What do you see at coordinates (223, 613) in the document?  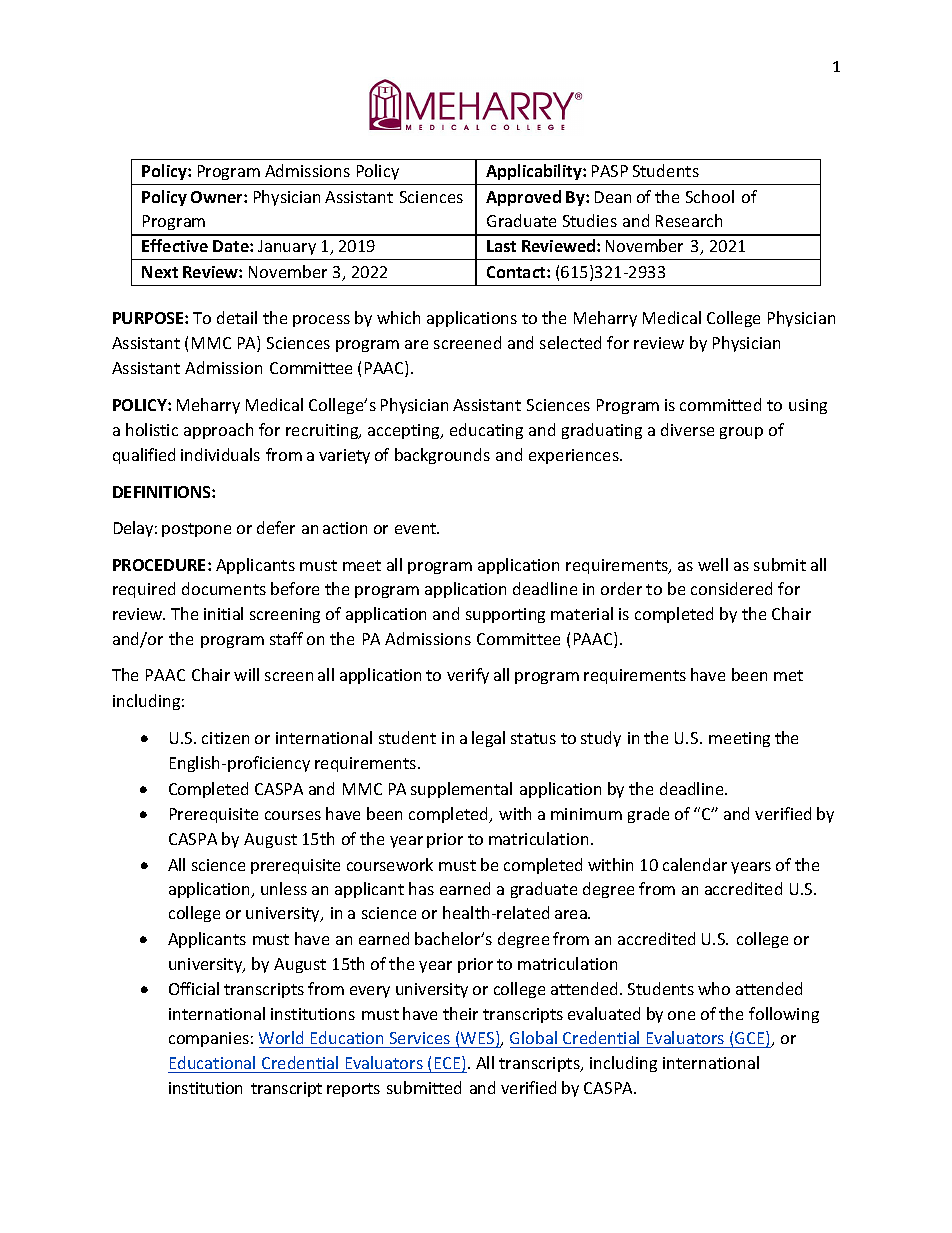 I see `initial` at bounding box center [223, 613].
